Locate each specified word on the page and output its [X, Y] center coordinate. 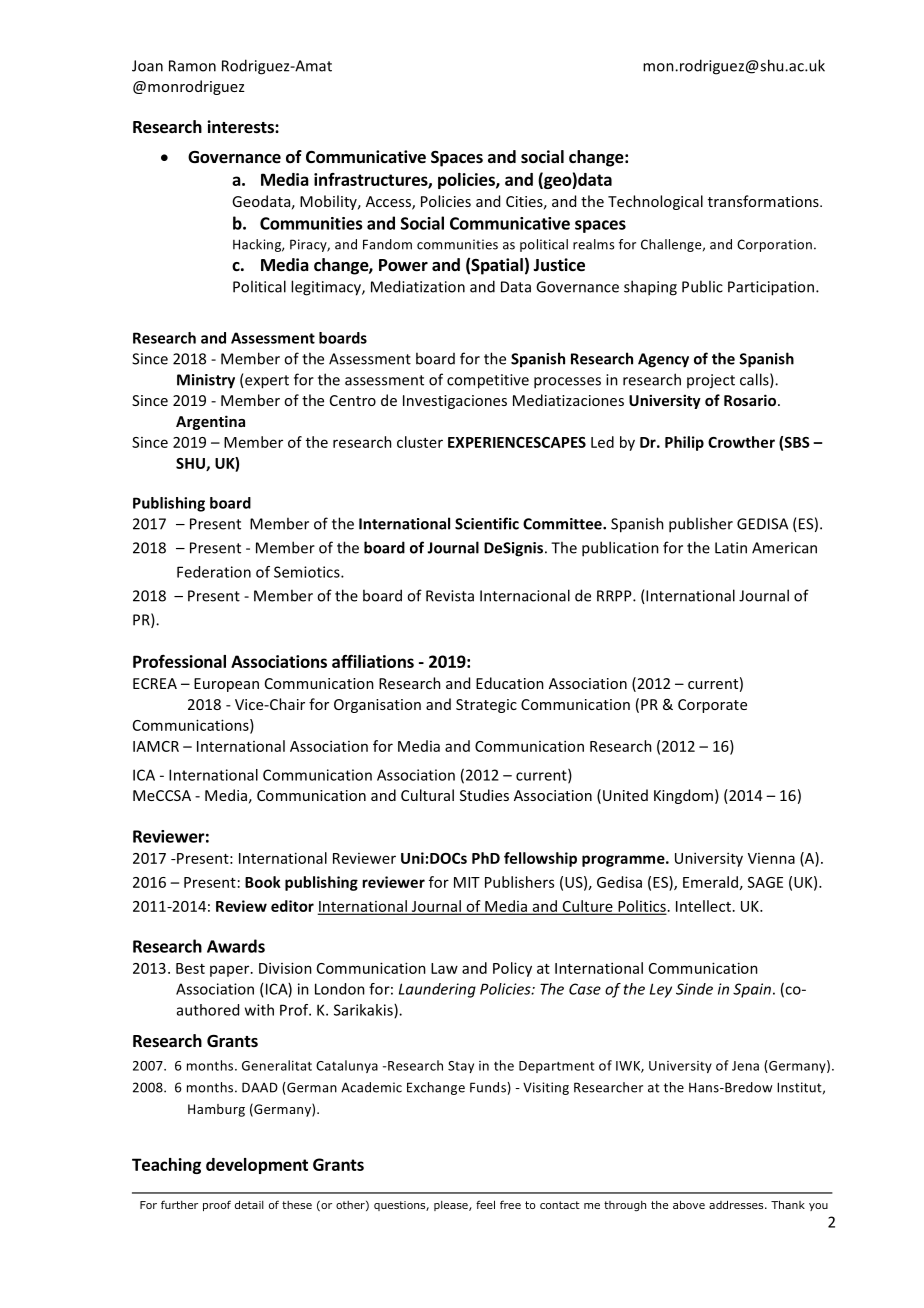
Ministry [206, 381]
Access [389, 203]
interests [241, 127]
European [226, 685]
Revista [450, 596]
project [711, 381]
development [257, 1166]
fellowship [540, 859]
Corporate [712, 706]
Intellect [703, 906]
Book [263, 882]
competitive [488, 381]
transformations [764, 201]
